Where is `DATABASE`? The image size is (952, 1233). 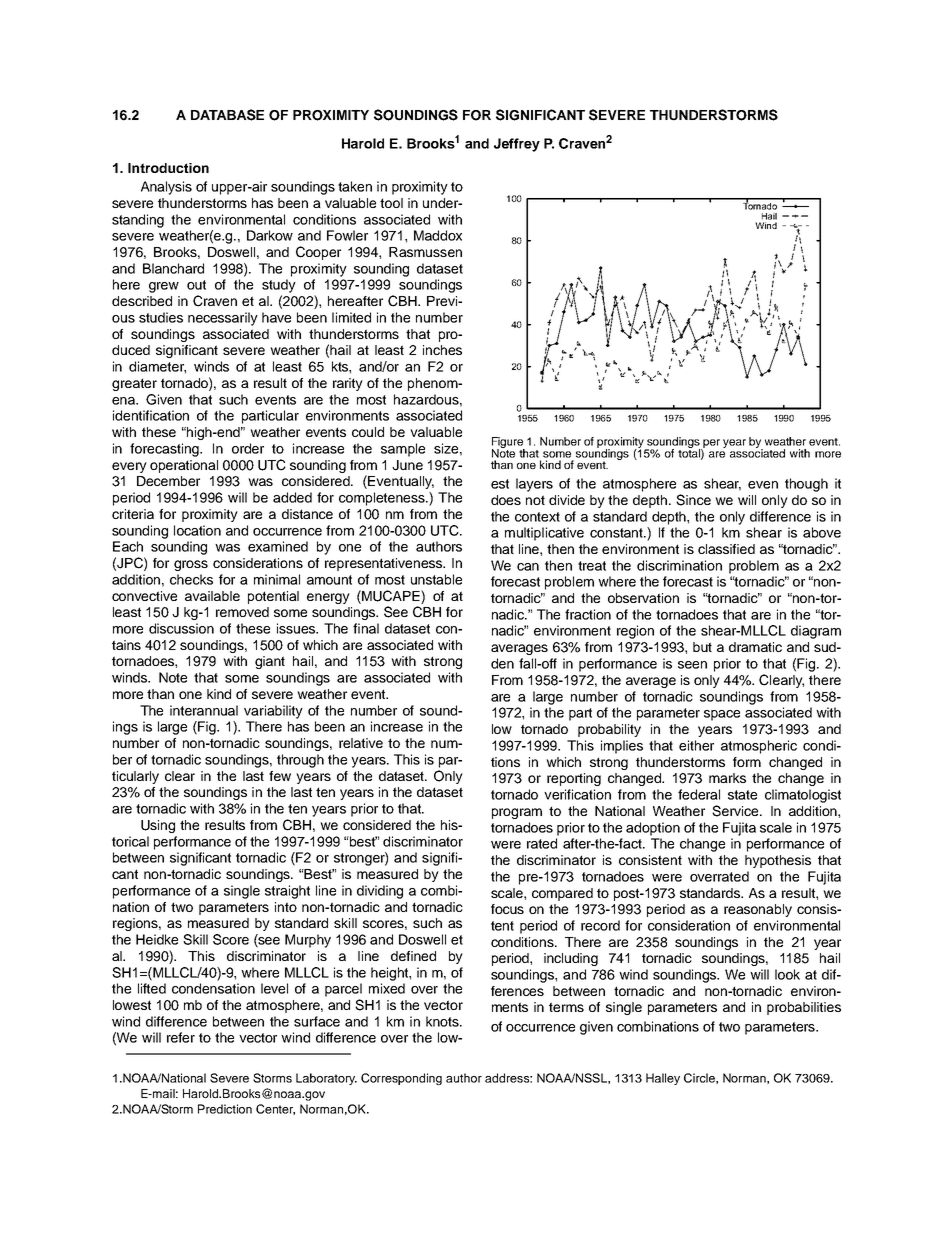 DATABASE is located at coordinates (227, 115).
